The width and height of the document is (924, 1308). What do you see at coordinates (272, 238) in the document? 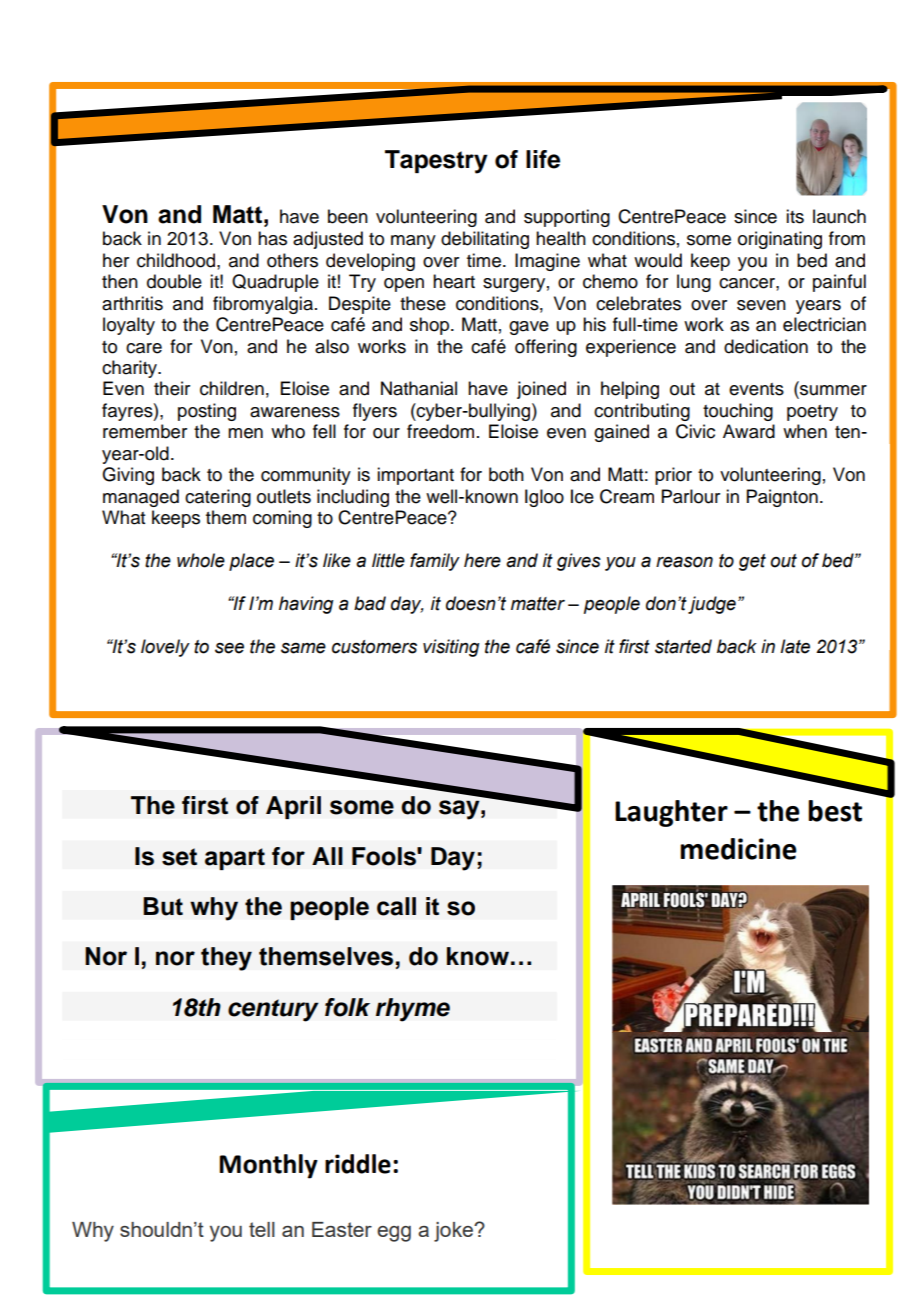
I see `has` at bounding box center [272, 238].
